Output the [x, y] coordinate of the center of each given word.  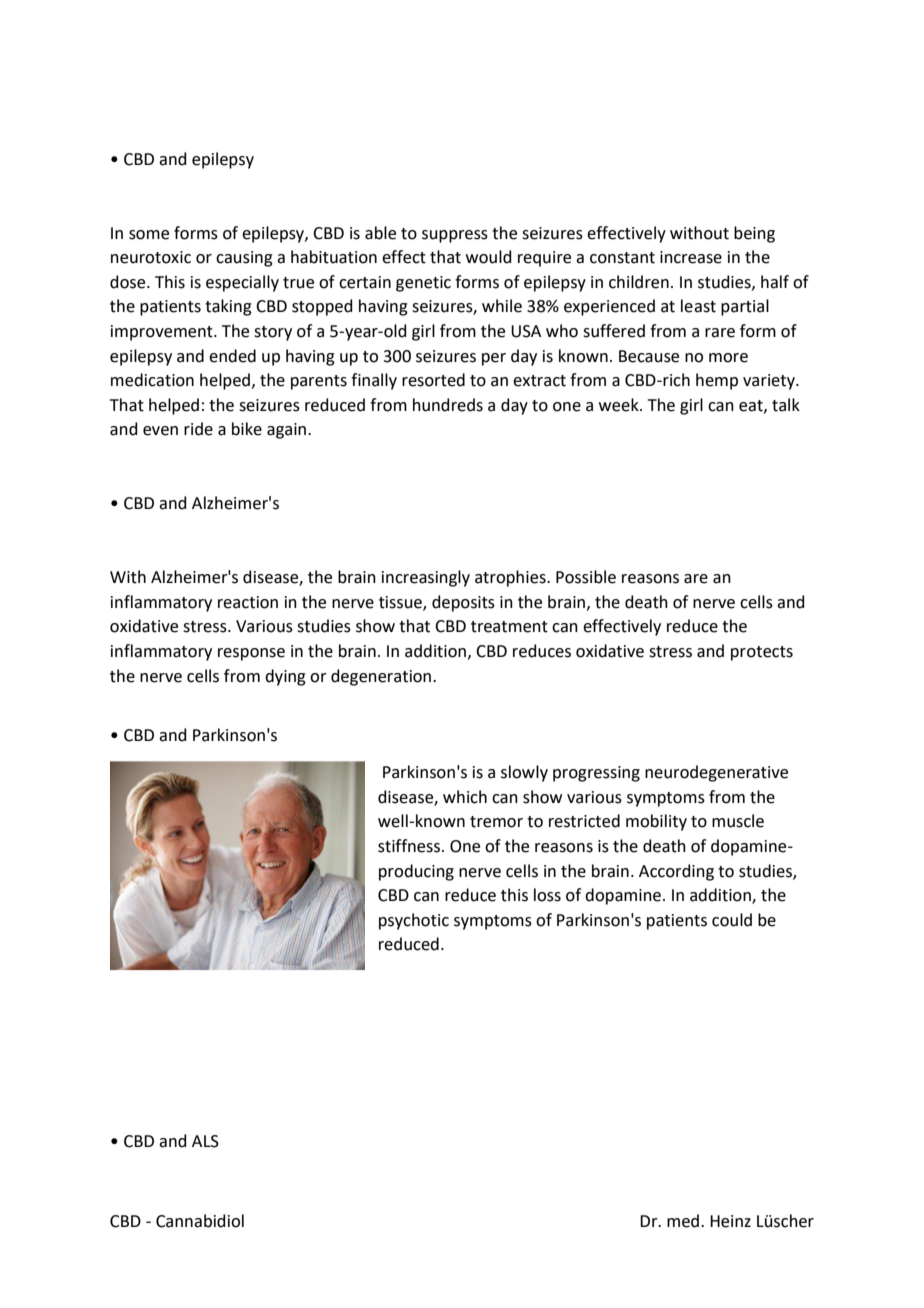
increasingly [426, 578]
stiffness [409, 846]
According [676, 872]
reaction [248, 602]
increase [691, 257]
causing [244, 259]
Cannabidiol [200, 1221]
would [489, 257]
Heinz [730, 1221]
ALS [205, 1141]
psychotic [414, 921]
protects [762, 653]
